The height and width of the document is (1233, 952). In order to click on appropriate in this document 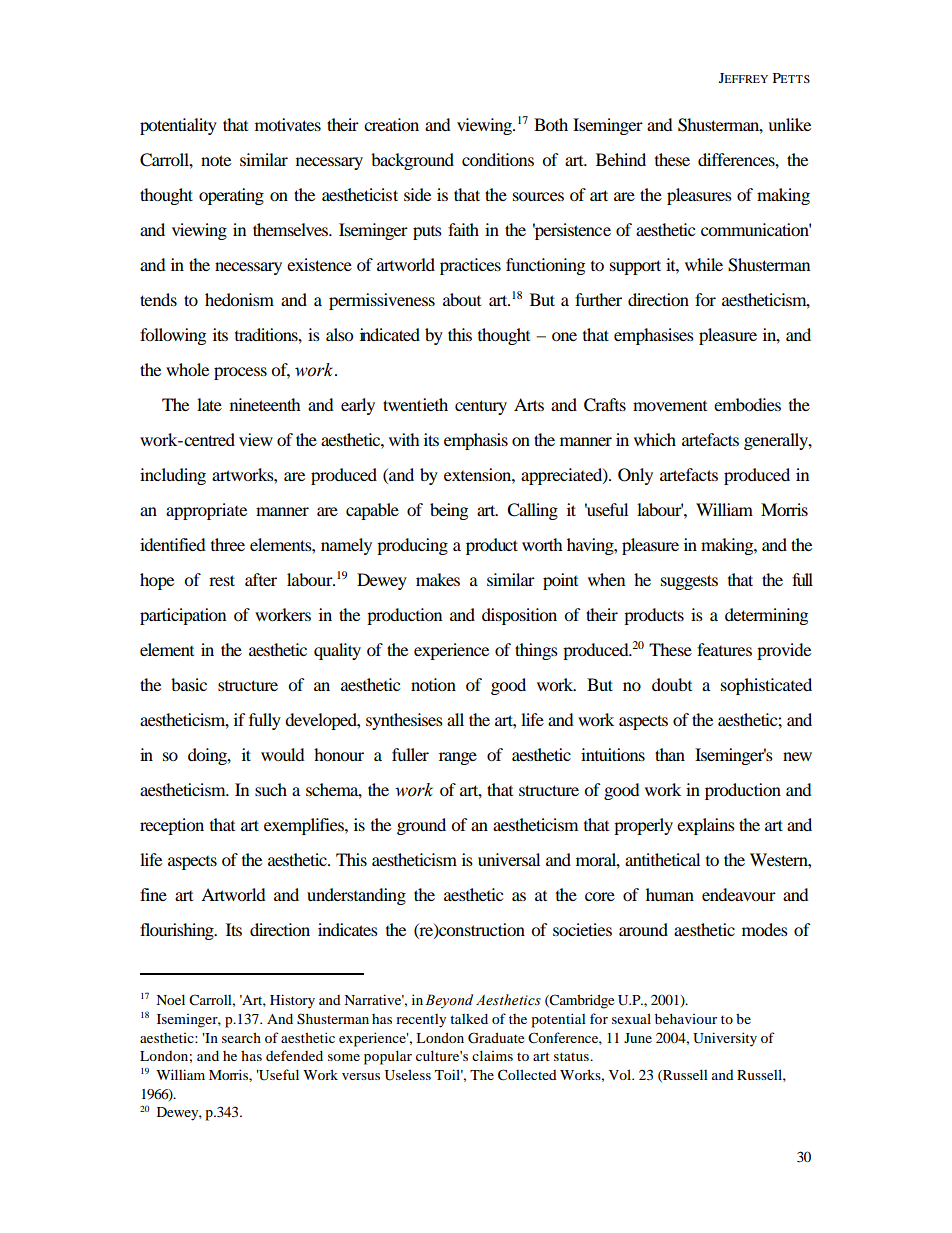, I will do `click(206, 511)`.
